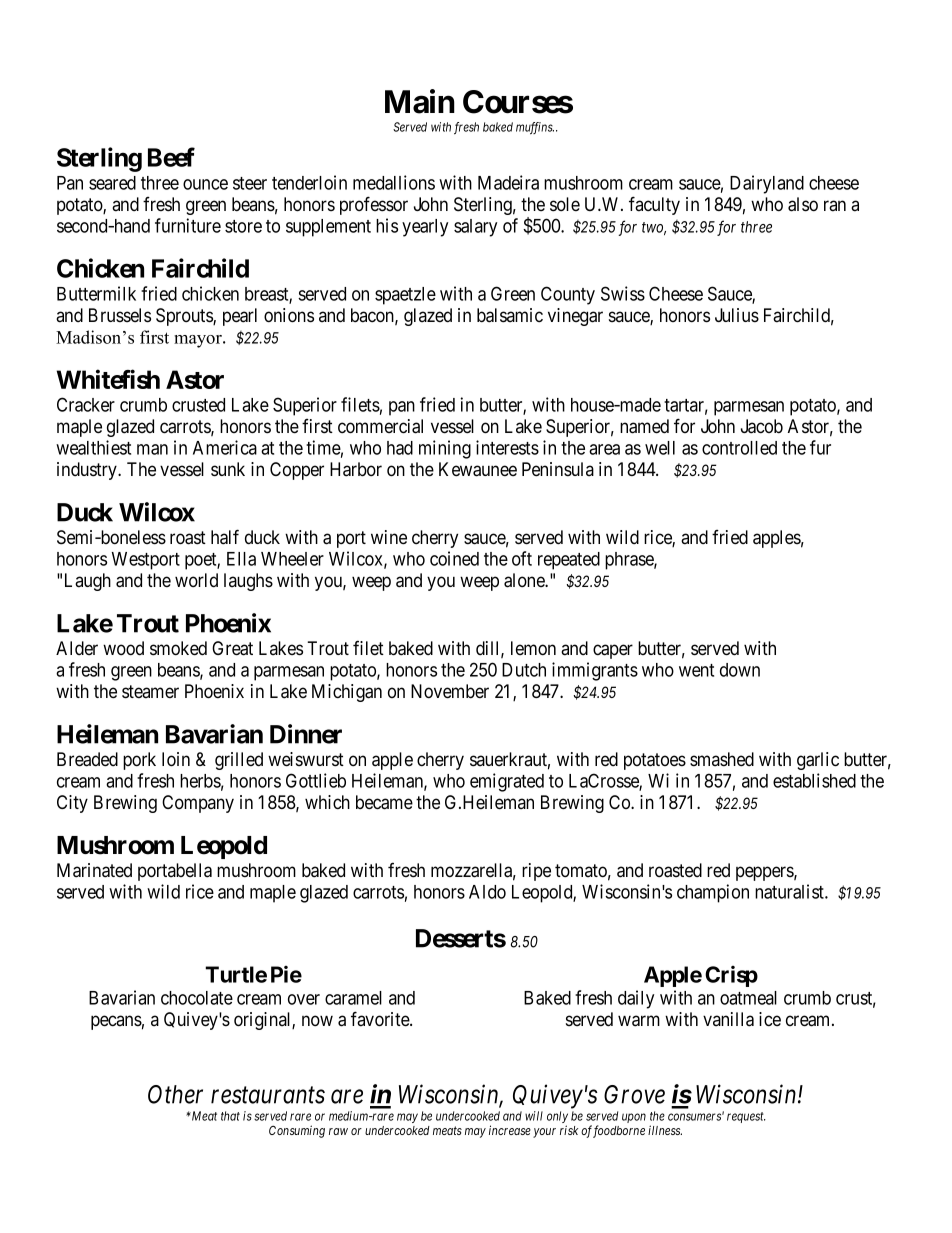 The height and width of the page is (1233, 952). I want to click on Beef, so click(171, 157).
